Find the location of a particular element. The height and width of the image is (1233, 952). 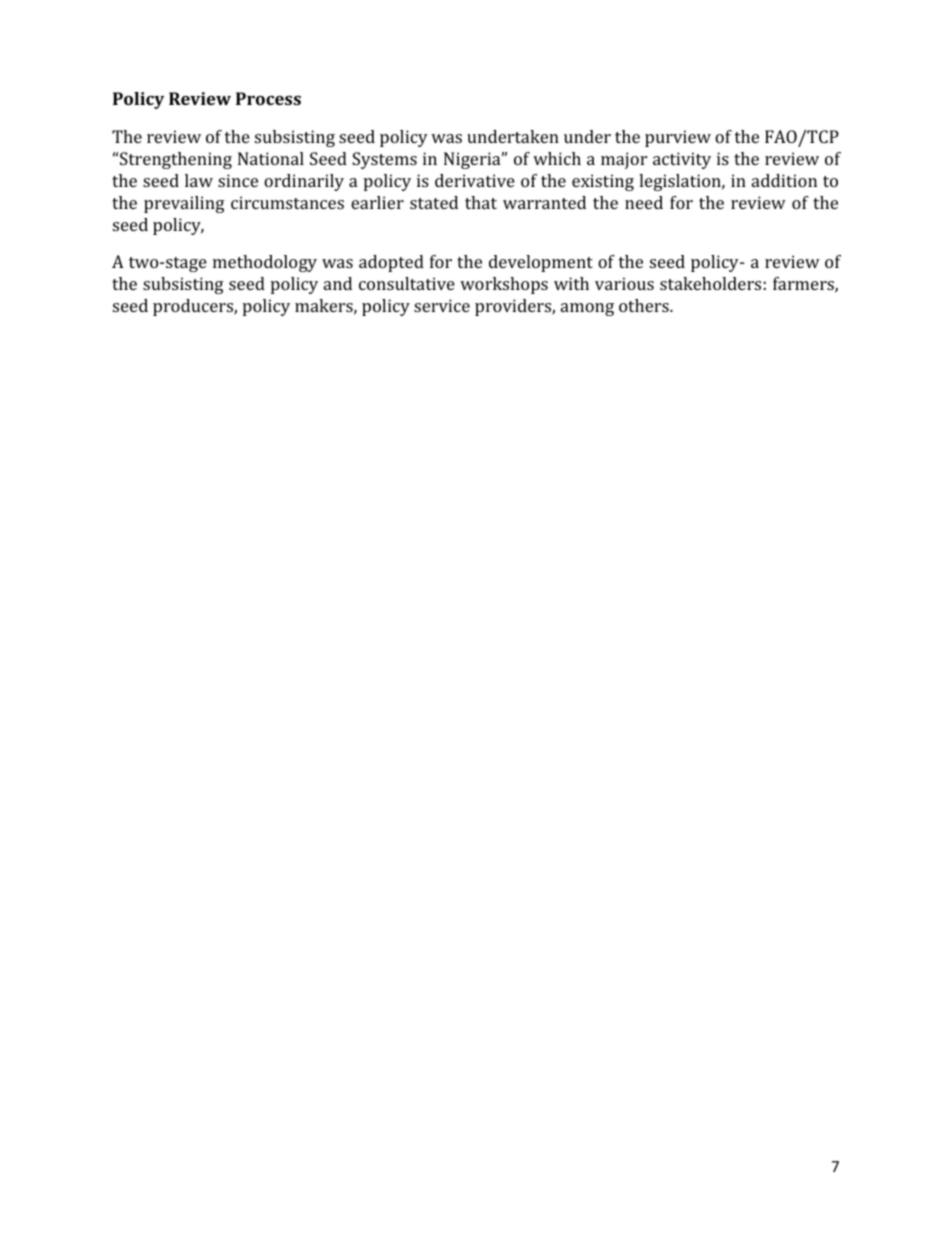

major is located at coordinates (624, 160).
